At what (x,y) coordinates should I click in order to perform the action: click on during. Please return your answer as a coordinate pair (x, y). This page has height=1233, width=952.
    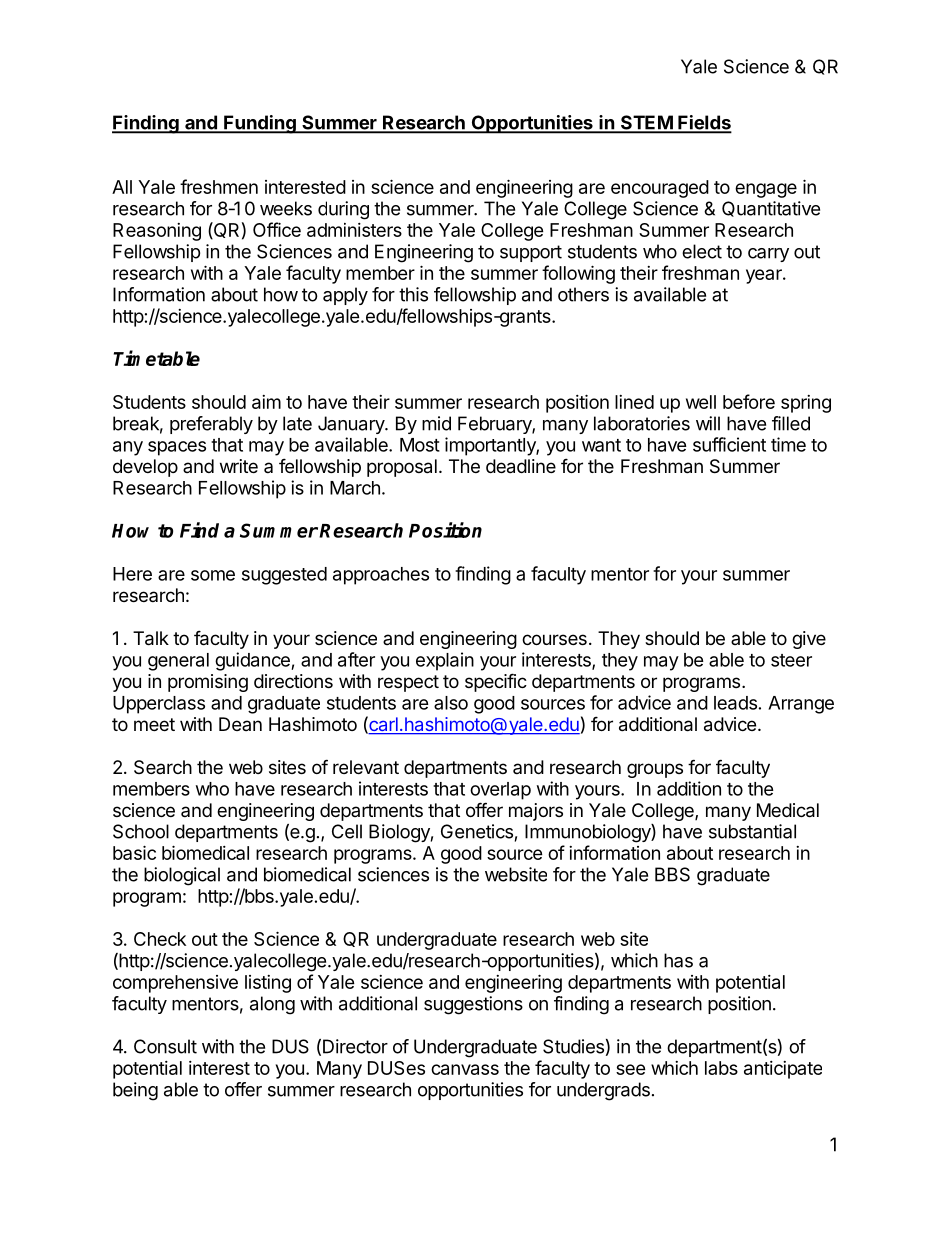
    Looking at the image, I should click on (343, 210).
